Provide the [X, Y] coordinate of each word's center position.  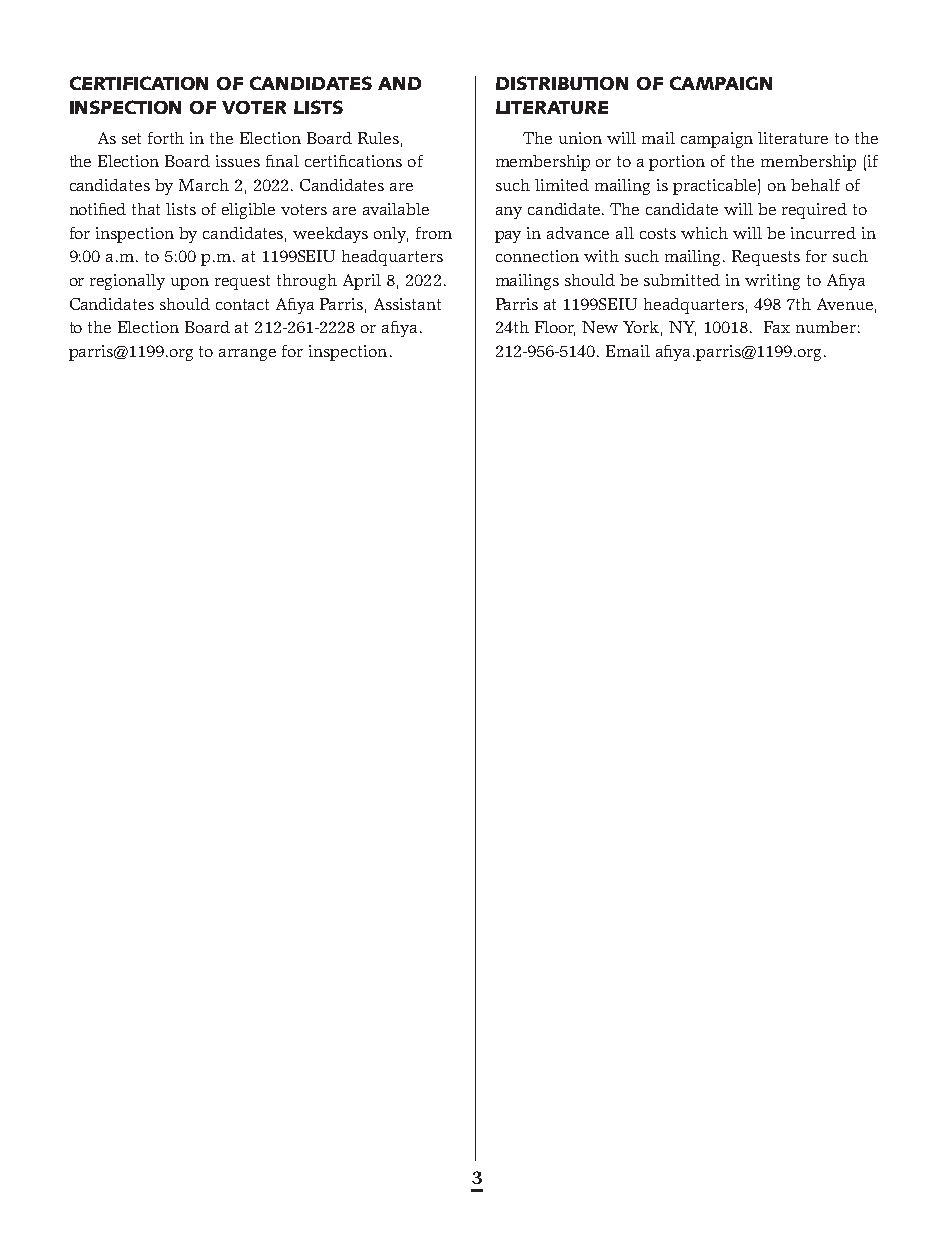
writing [772, 282]
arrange [247, 355]
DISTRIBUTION [562, 83]
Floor [555, 328]
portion [677, 163]
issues [238, 161]
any [509, 213]
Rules [378, 138]
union [580, 138]
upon [190, 284]
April [362, 282]
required [814, 211]
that [146, 209]
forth [166, 138]
